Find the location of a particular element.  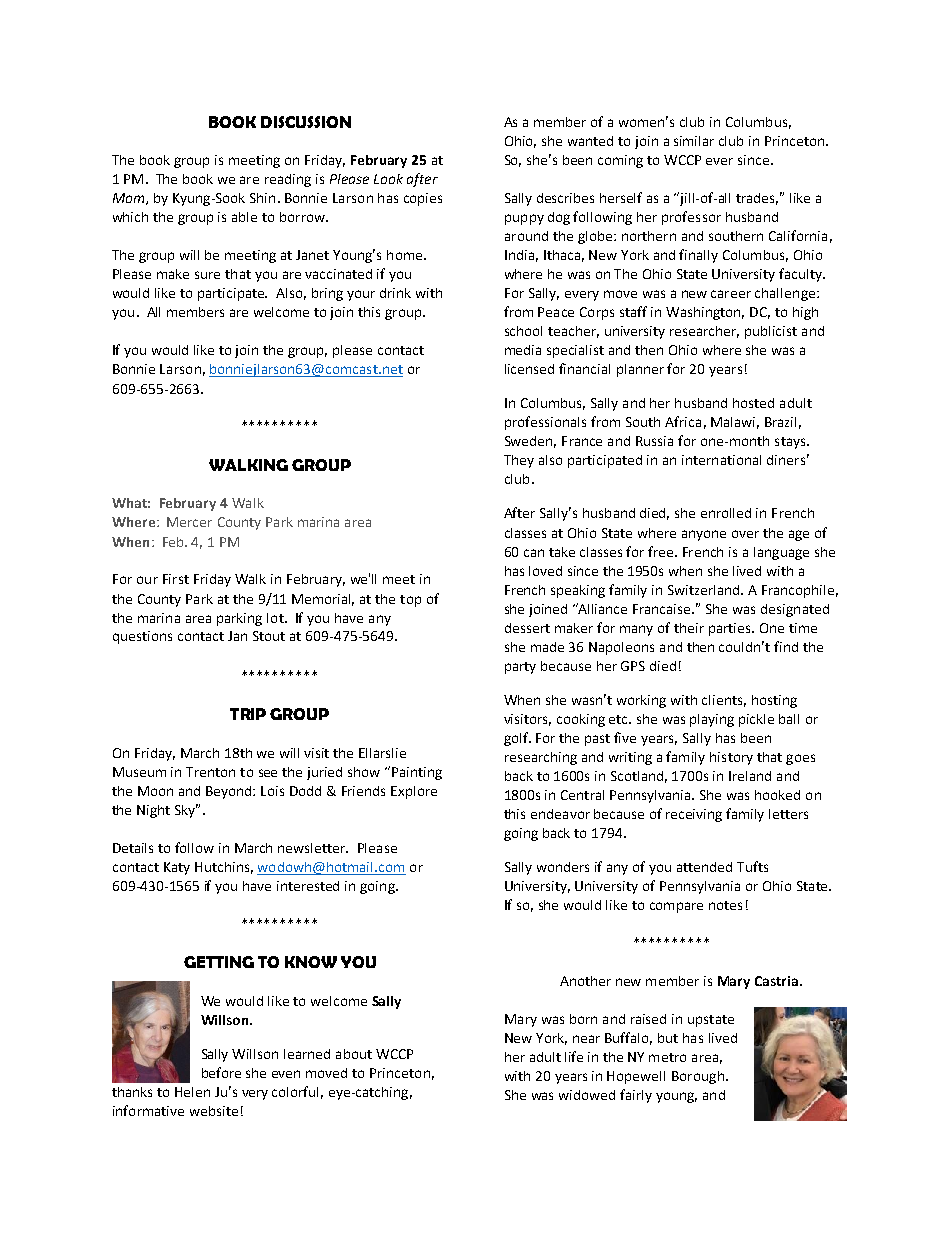

before is located at coordinates (221, 1072).
